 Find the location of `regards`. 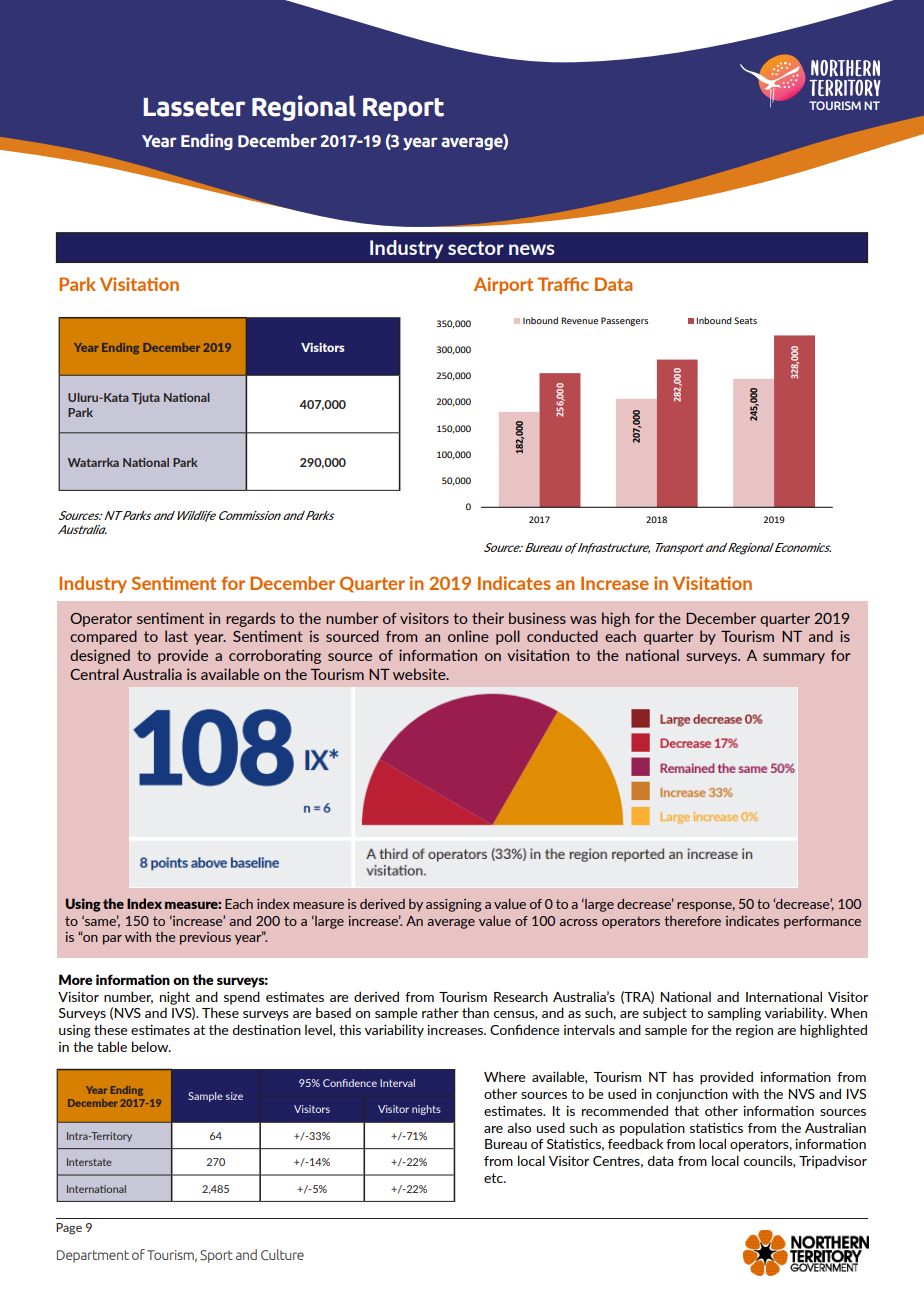

regards is located at coordinates (250, 619).
